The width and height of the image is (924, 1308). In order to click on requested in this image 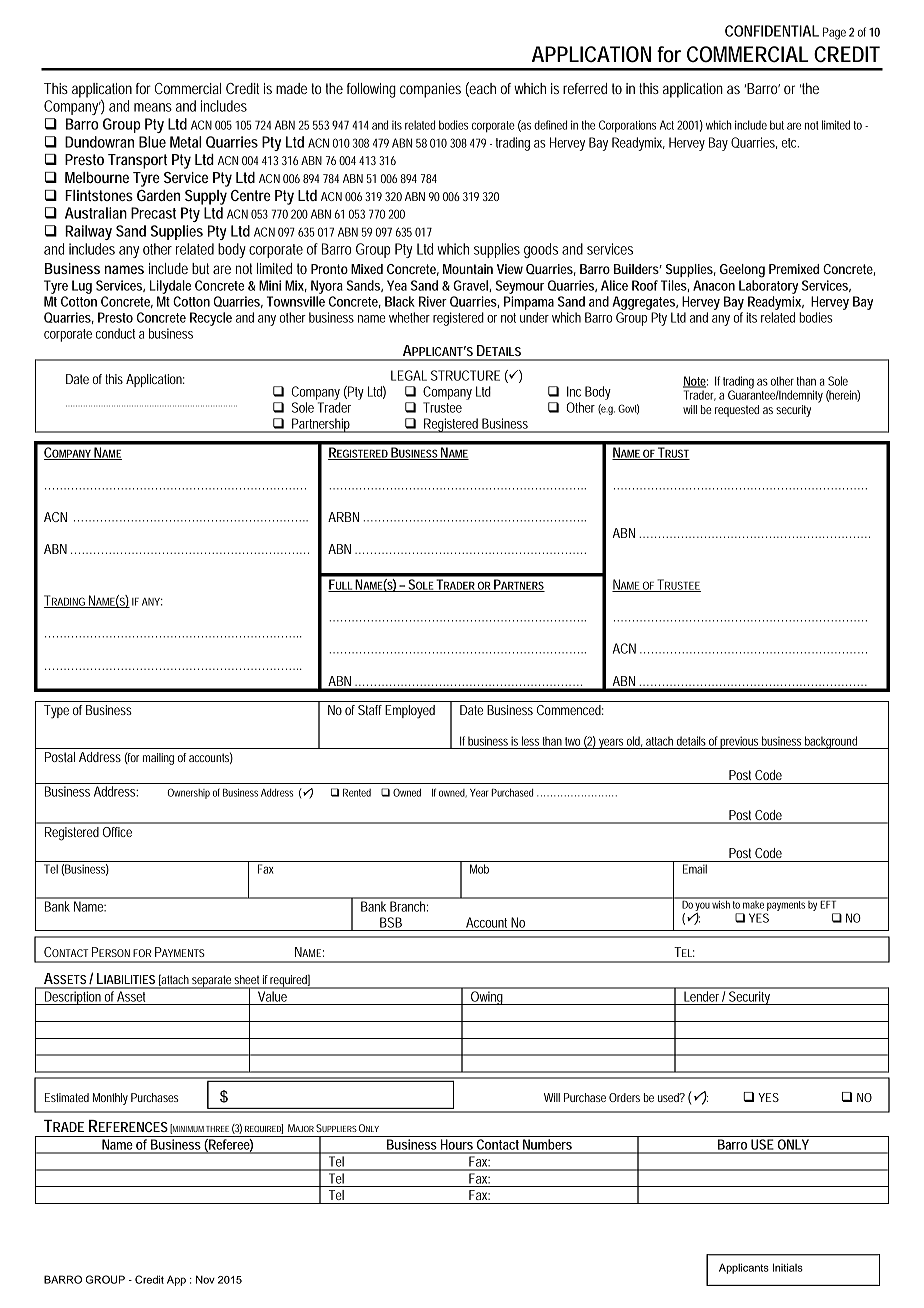, I will do `click(737, 411)`.
